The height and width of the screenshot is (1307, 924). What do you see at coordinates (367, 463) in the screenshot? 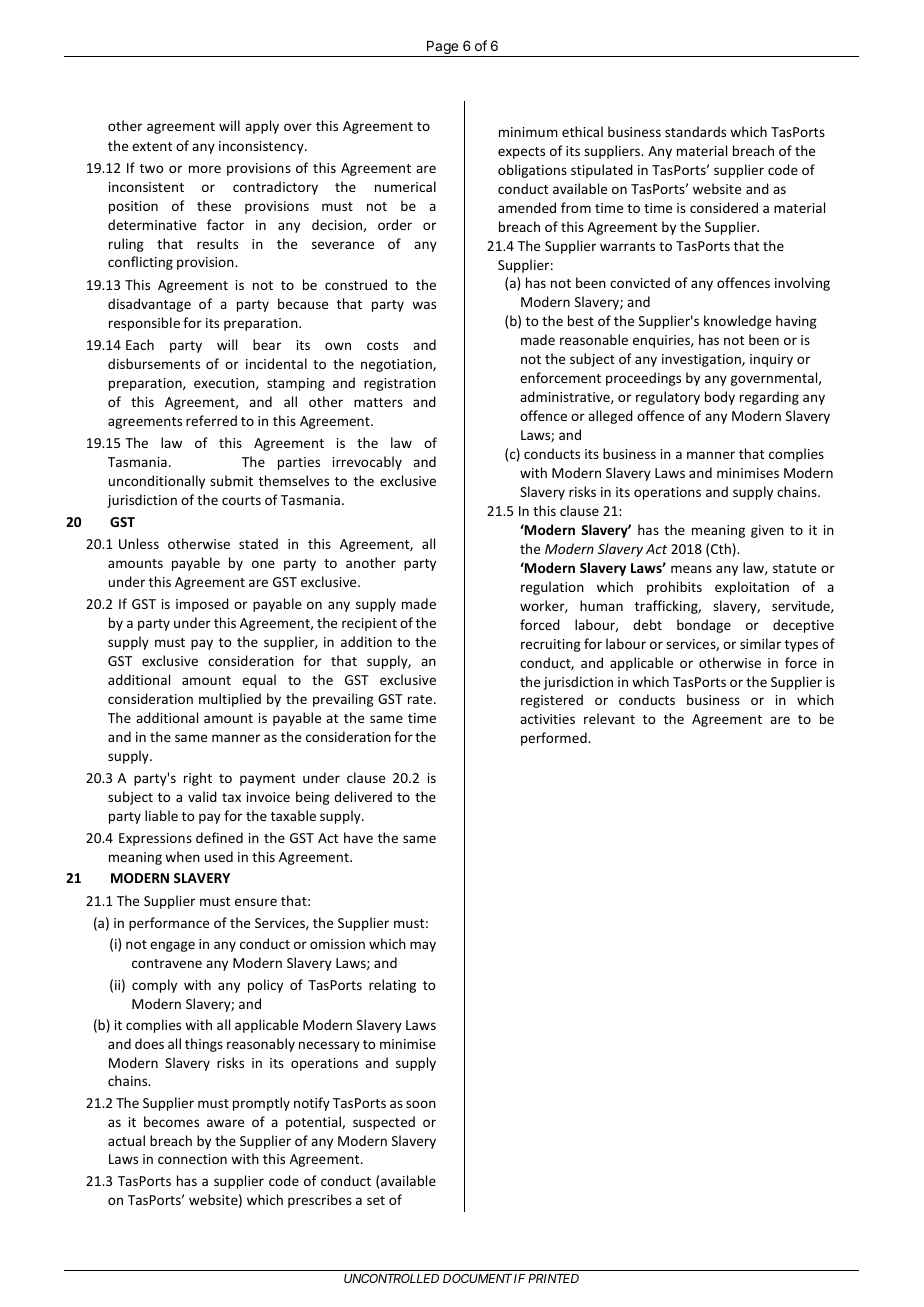
I see `irrevocably` at bounding box center [367, 463].
